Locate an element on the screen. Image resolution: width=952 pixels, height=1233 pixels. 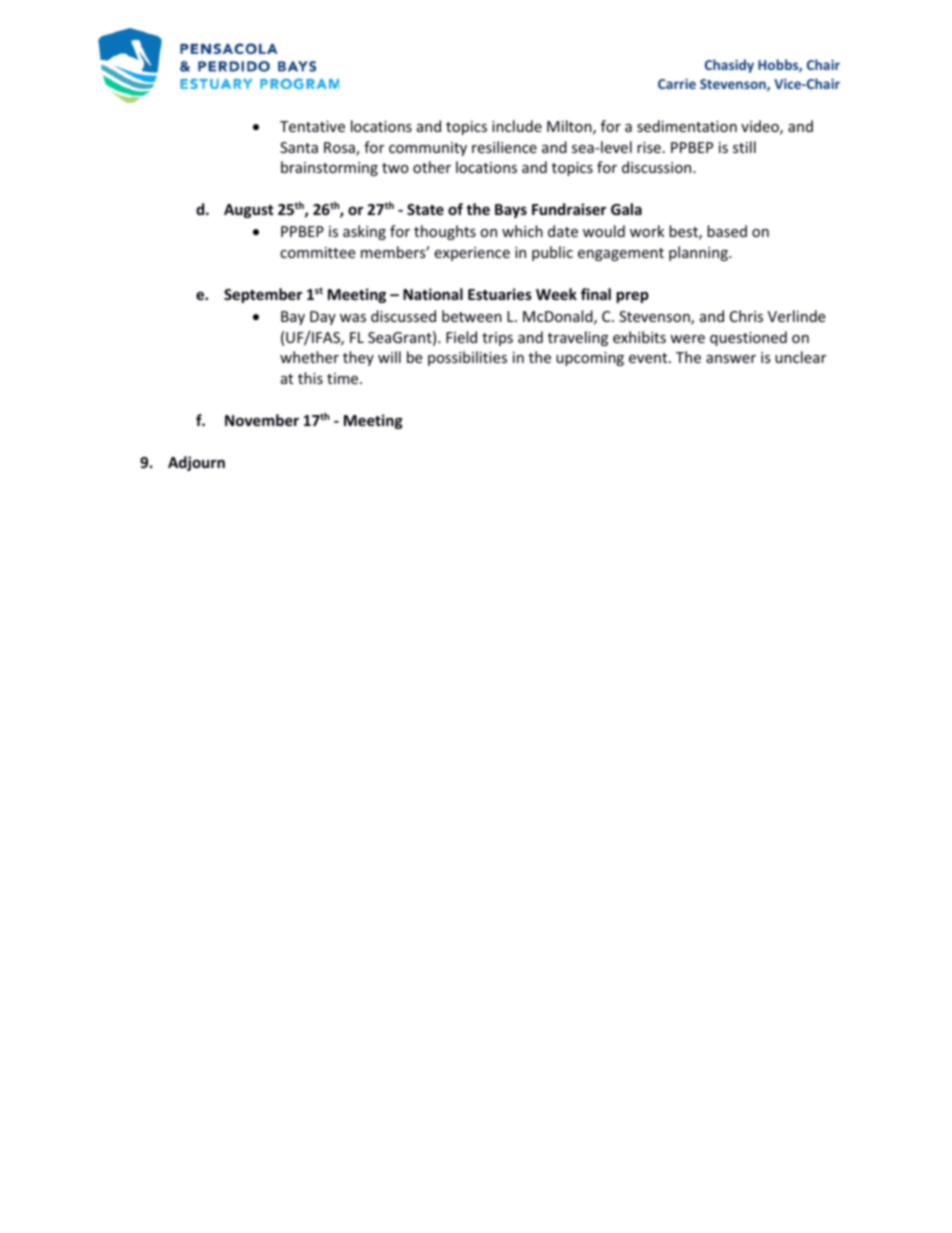
resilience is located at coordinates (504, 147).
